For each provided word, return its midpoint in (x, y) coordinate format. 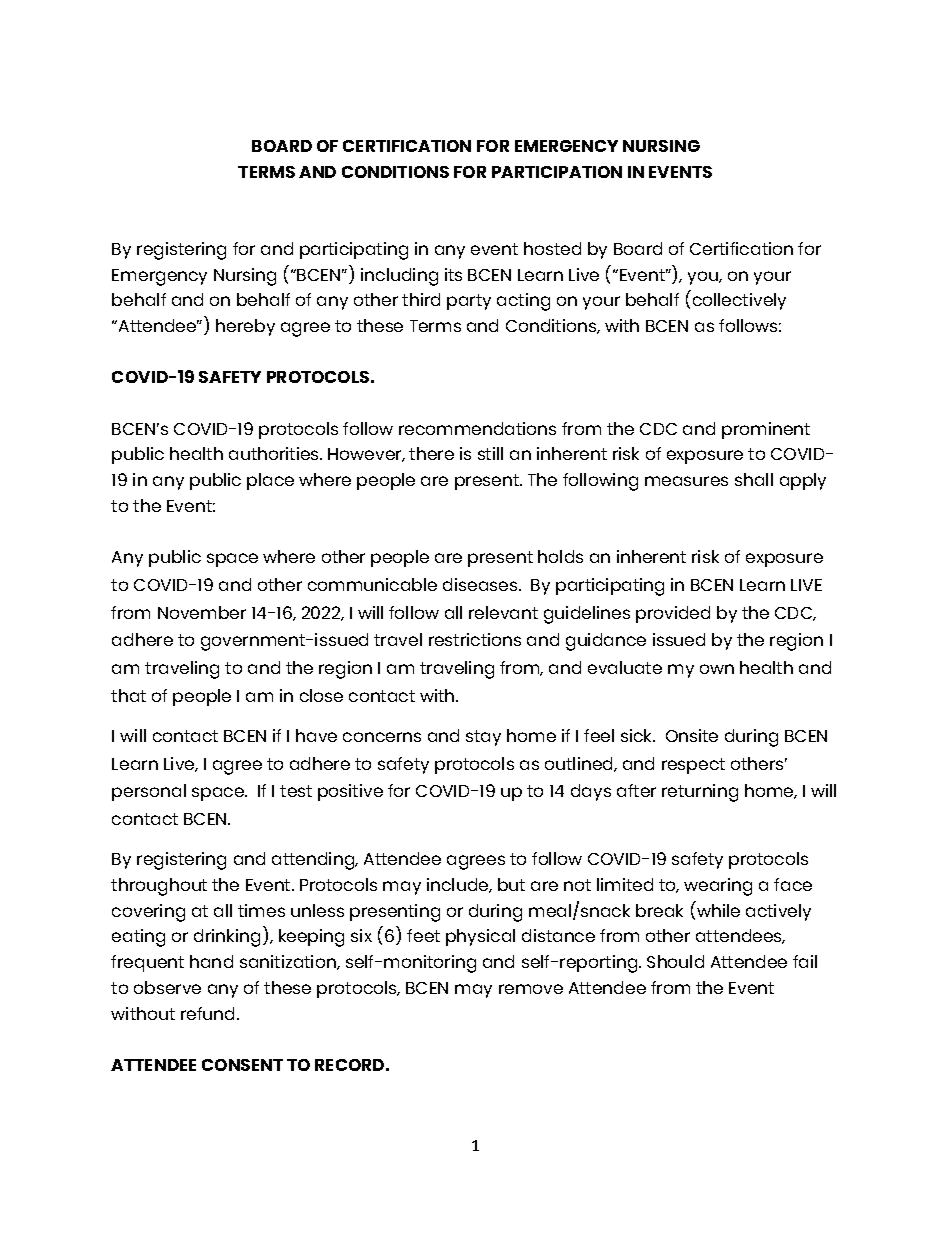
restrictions (475, 639)
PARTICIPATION (557, 172)
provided (673, 614)
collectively (739, 301)
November (202, 612)
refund (207, 1013)
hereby (245, 327)
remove (531, 989)
